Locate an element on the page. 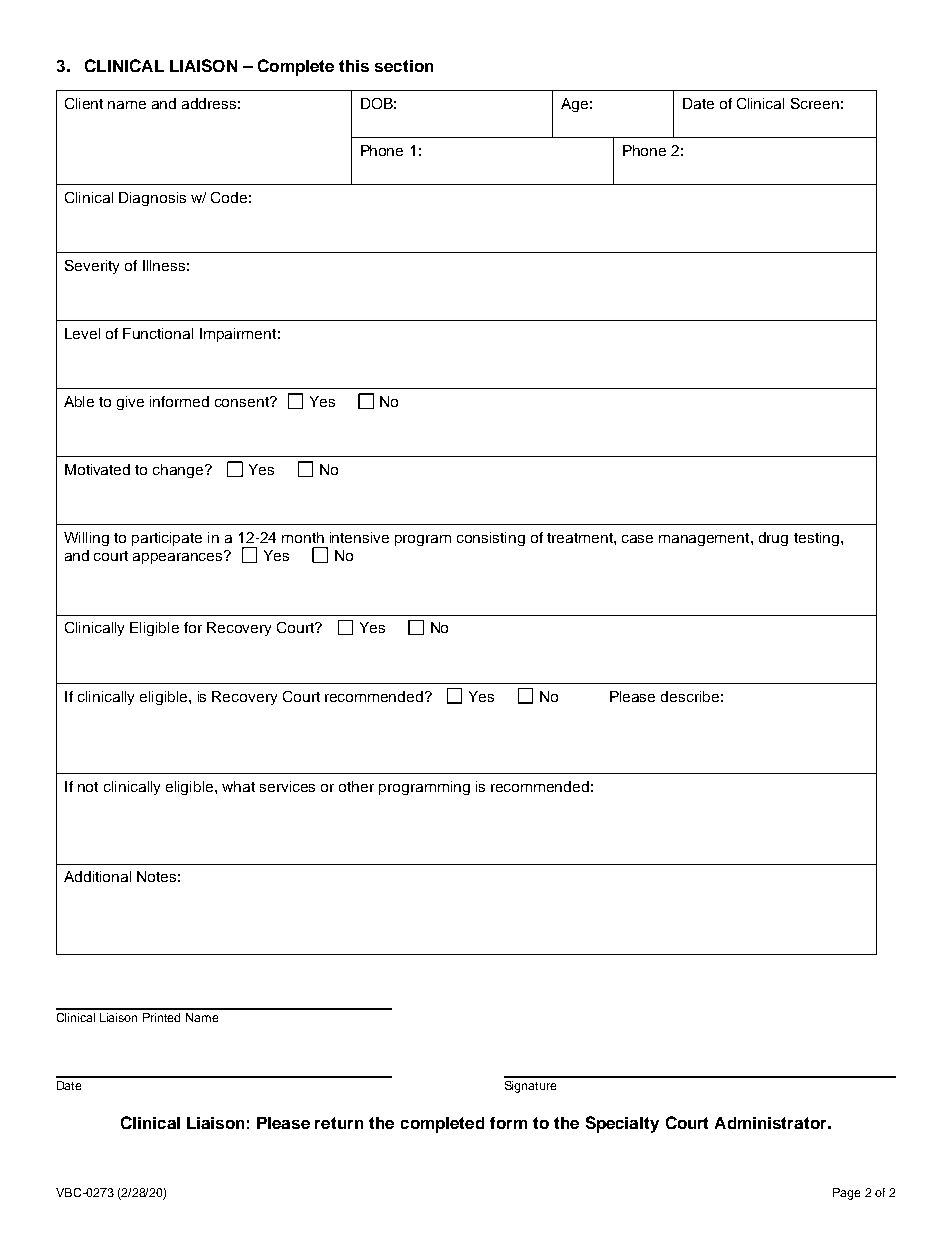 This document has height=1233, width=952. drug is located at coordinates (773, 539).
